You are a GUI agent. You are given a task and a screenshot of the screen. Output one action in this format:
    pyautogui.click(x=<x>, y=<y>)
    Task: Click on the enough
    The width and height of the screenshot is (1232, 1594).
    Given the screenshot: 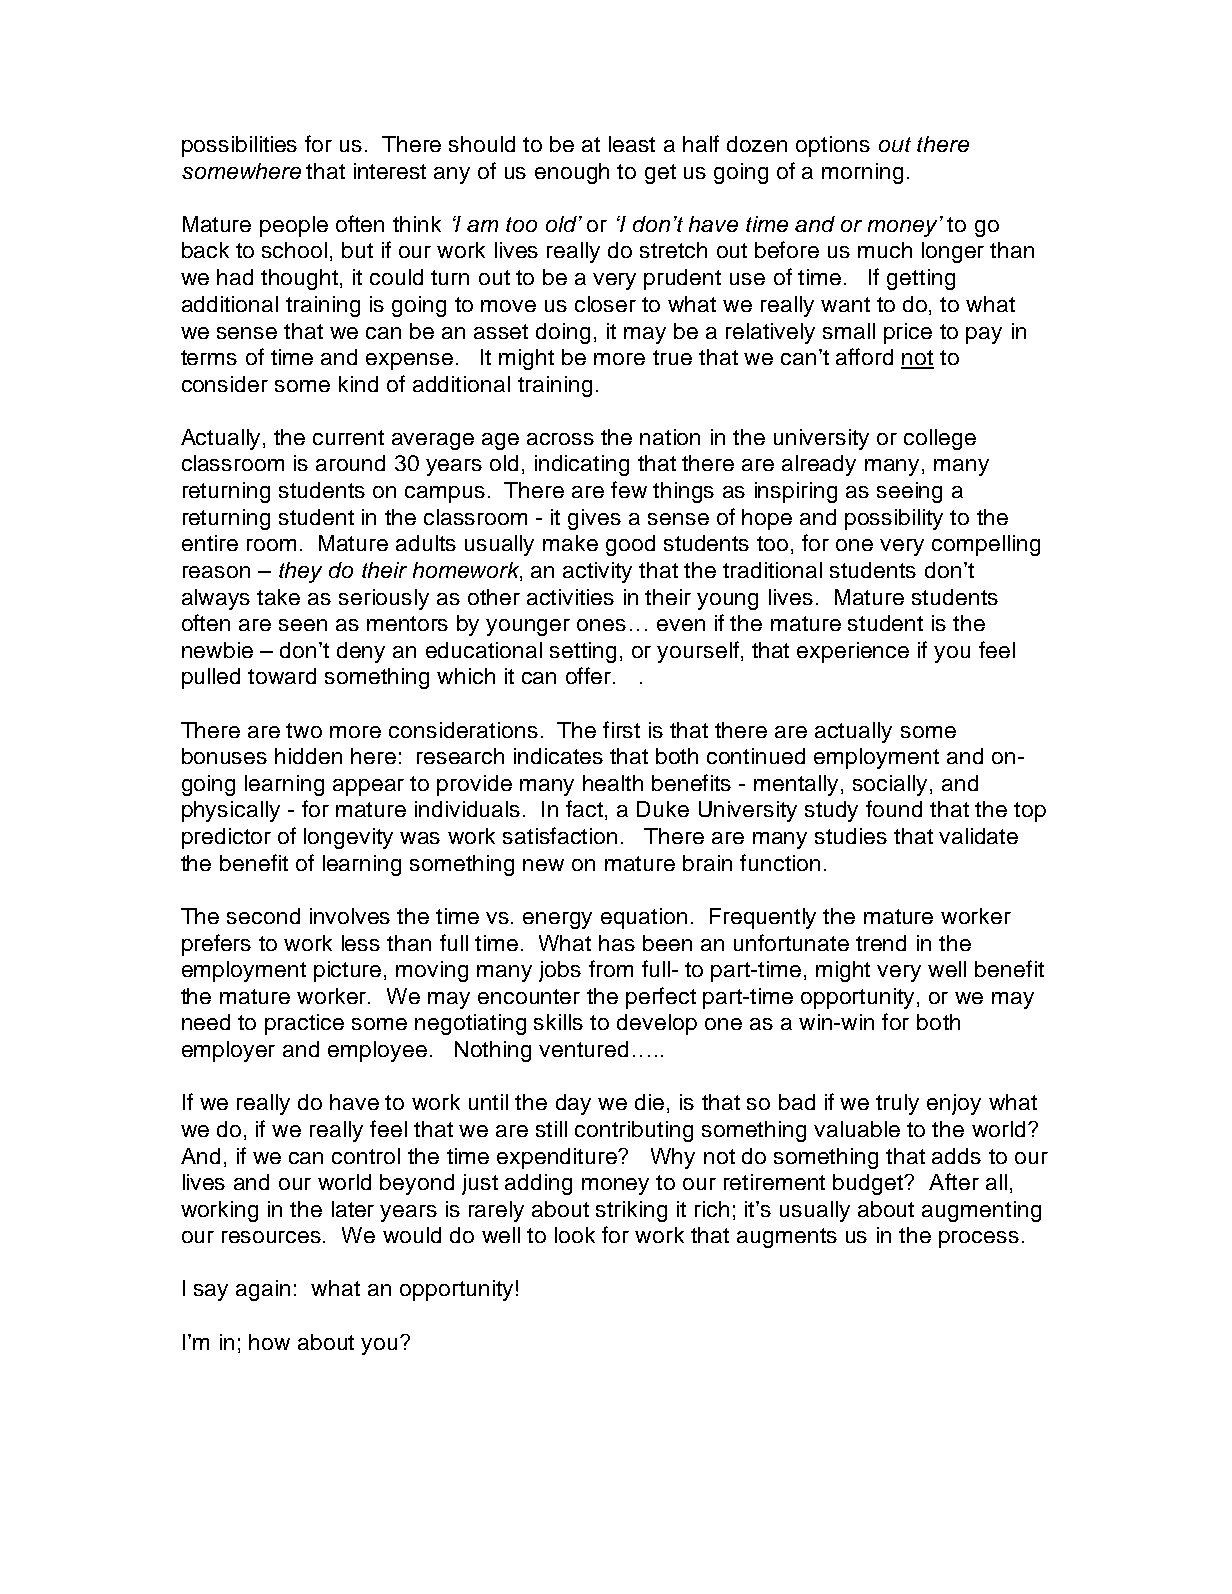 What is the action you would take?
    pyautogui.click(x=572, y=173)
